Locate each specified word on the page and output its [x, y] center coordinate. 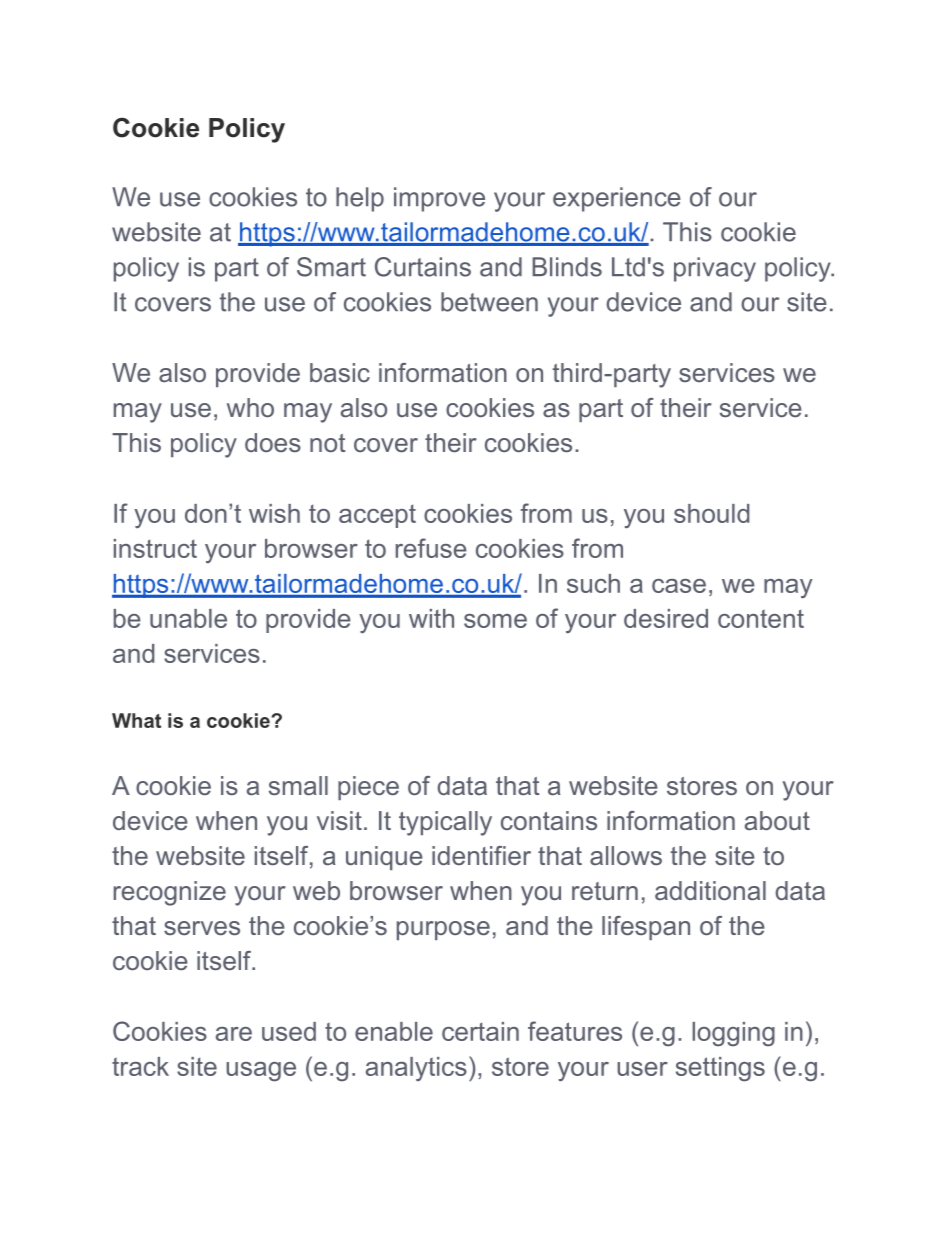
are [234, 1034]
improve [439, 199]
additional [710, 890]
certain [480, 1031]
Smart [331, 267]
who [250, 407]
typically [445, 823]
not [328, 443]
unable [188, 618]
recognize [170, 893]
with [431, 618]
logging [733, 1034]
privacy [715, 269]
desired [666, 618]
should [711, 513]
